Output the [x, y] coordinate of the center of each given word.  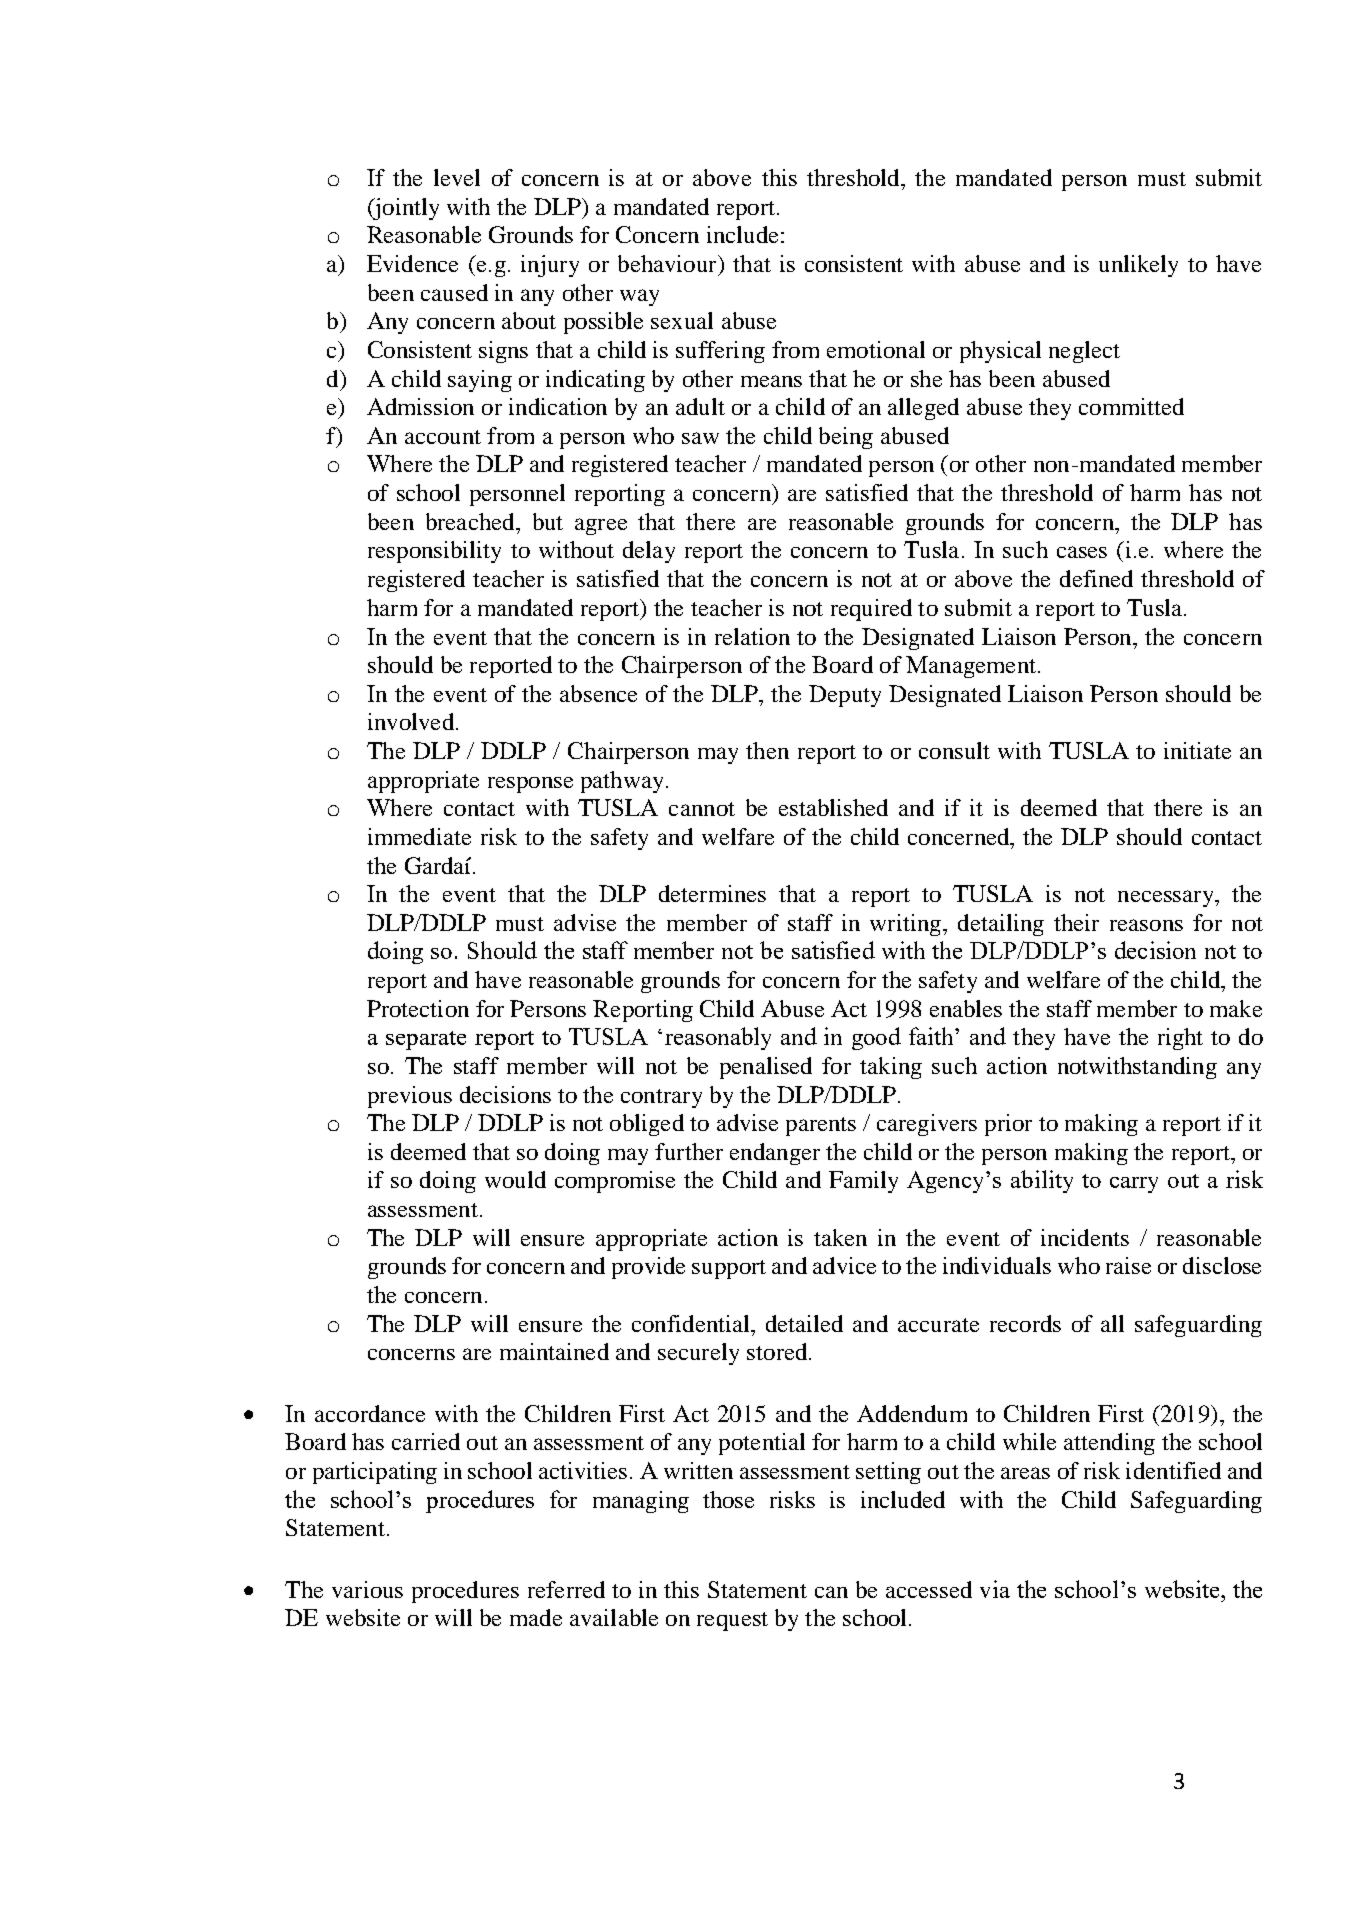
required [871, 610]
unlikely [1138, 266]
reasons [1146, 925]
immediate [419, 836]
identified [1173, 1470]
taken [840, 1237]
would [515, 1179]
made [536, 1617]
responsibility [434, 552]
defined [1096, 578]
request [732, 1621]
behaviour [668, 263]
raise [1128, 1265]
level [457, 177]
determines [712, 893]
